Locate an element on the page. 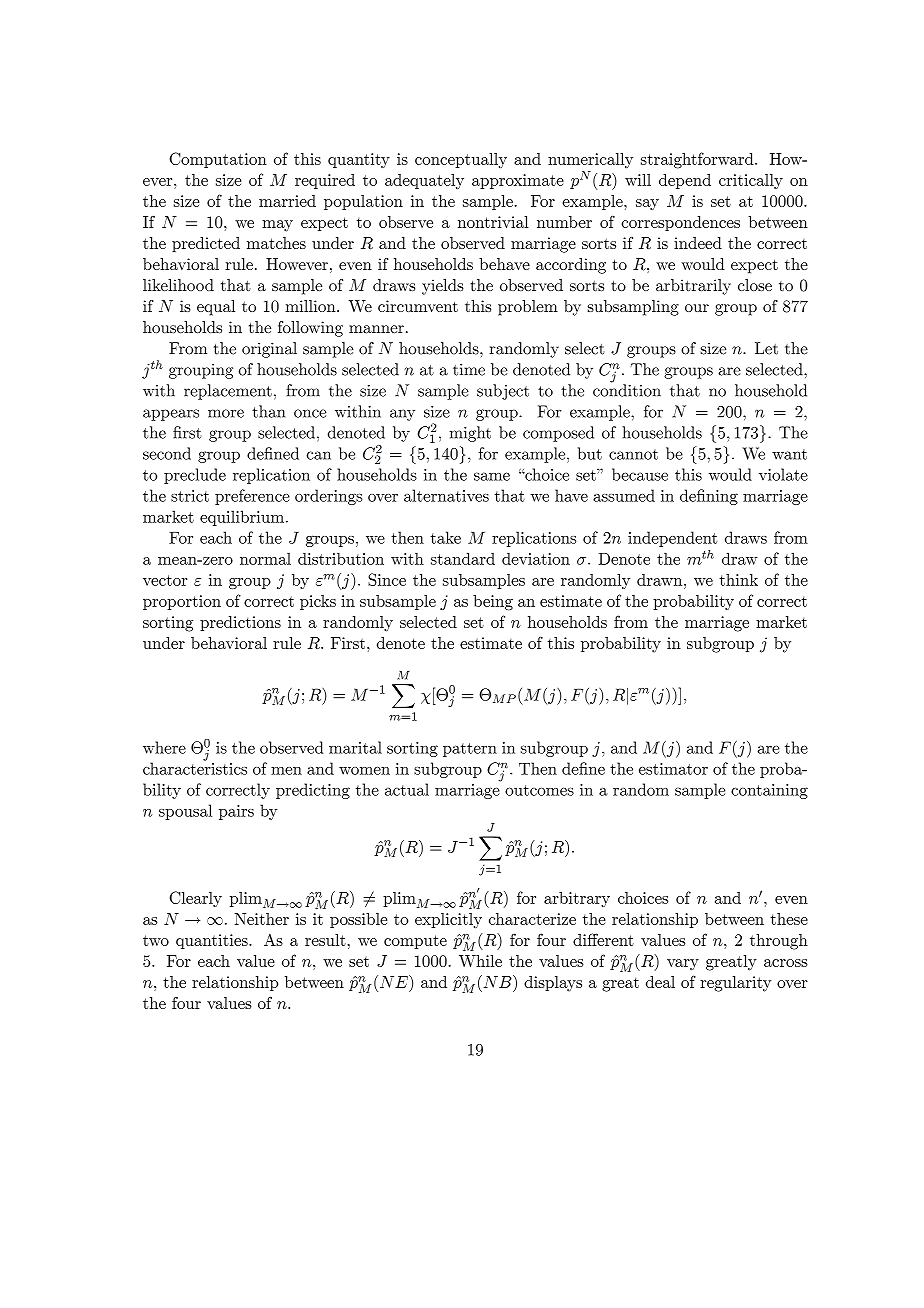 The image size is (924, 1308). approximate is located at coordinates (518, 181).
